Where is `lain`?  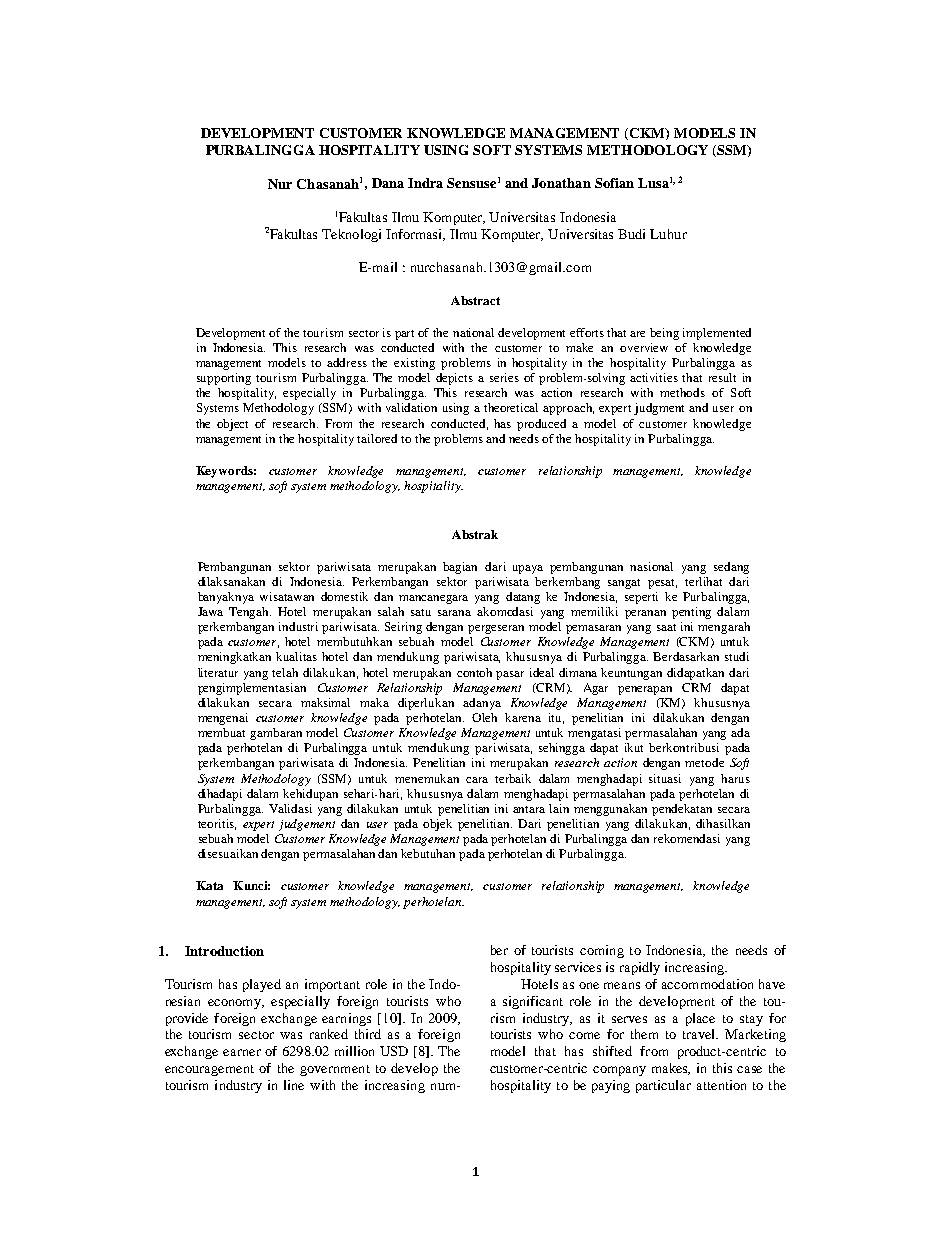 lain is located at coordinates (559, 808).
